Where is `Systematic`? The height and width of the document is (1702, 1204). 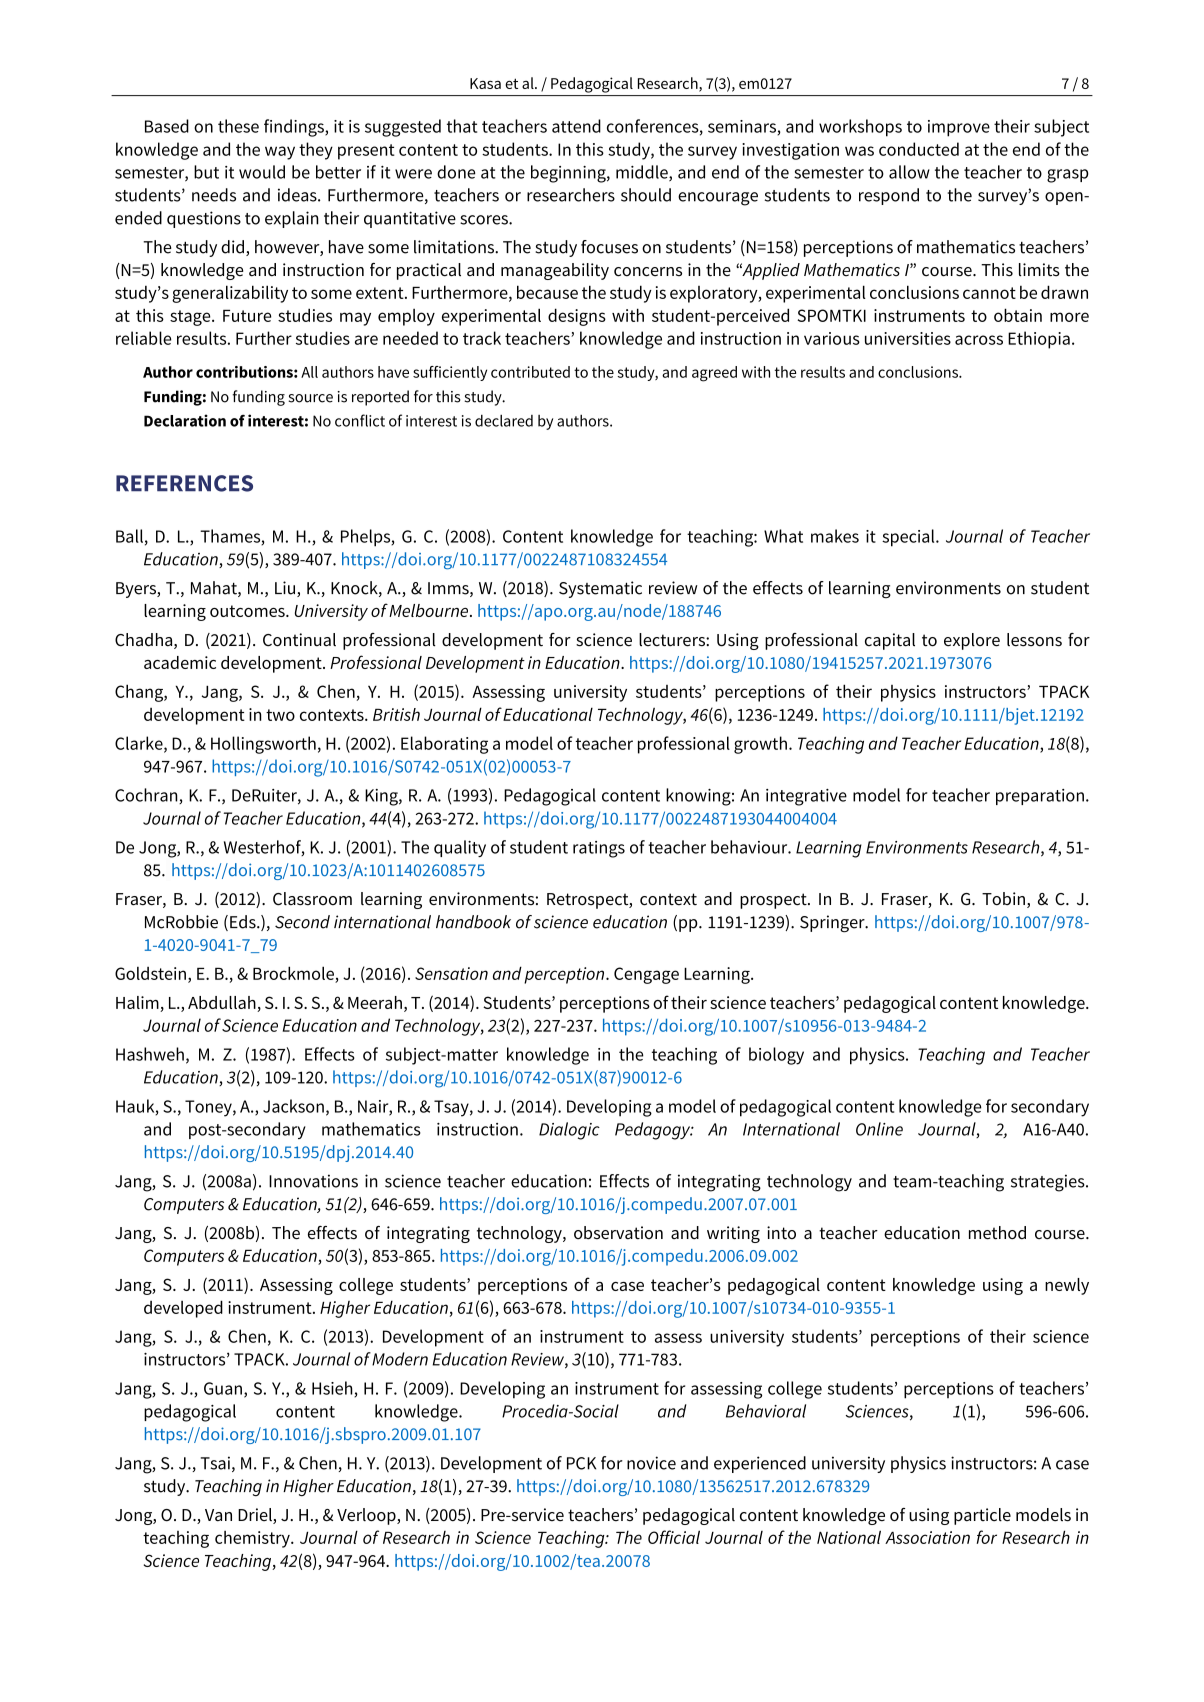 Systematic is located at coordinates (600, 589).
